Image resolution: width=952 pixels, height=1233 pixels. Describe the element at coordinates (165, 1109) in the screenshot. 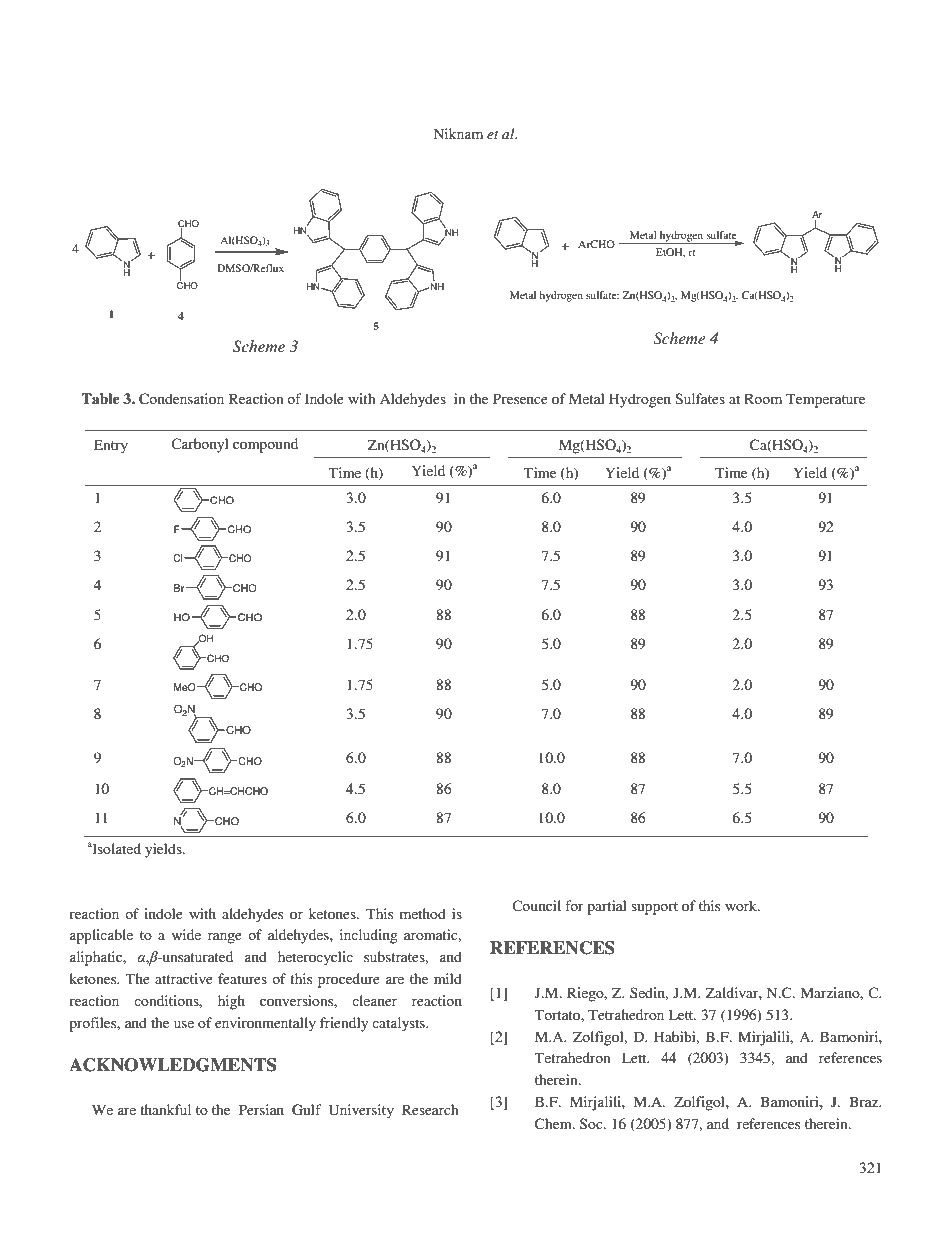

I see `thankful` at that location.
